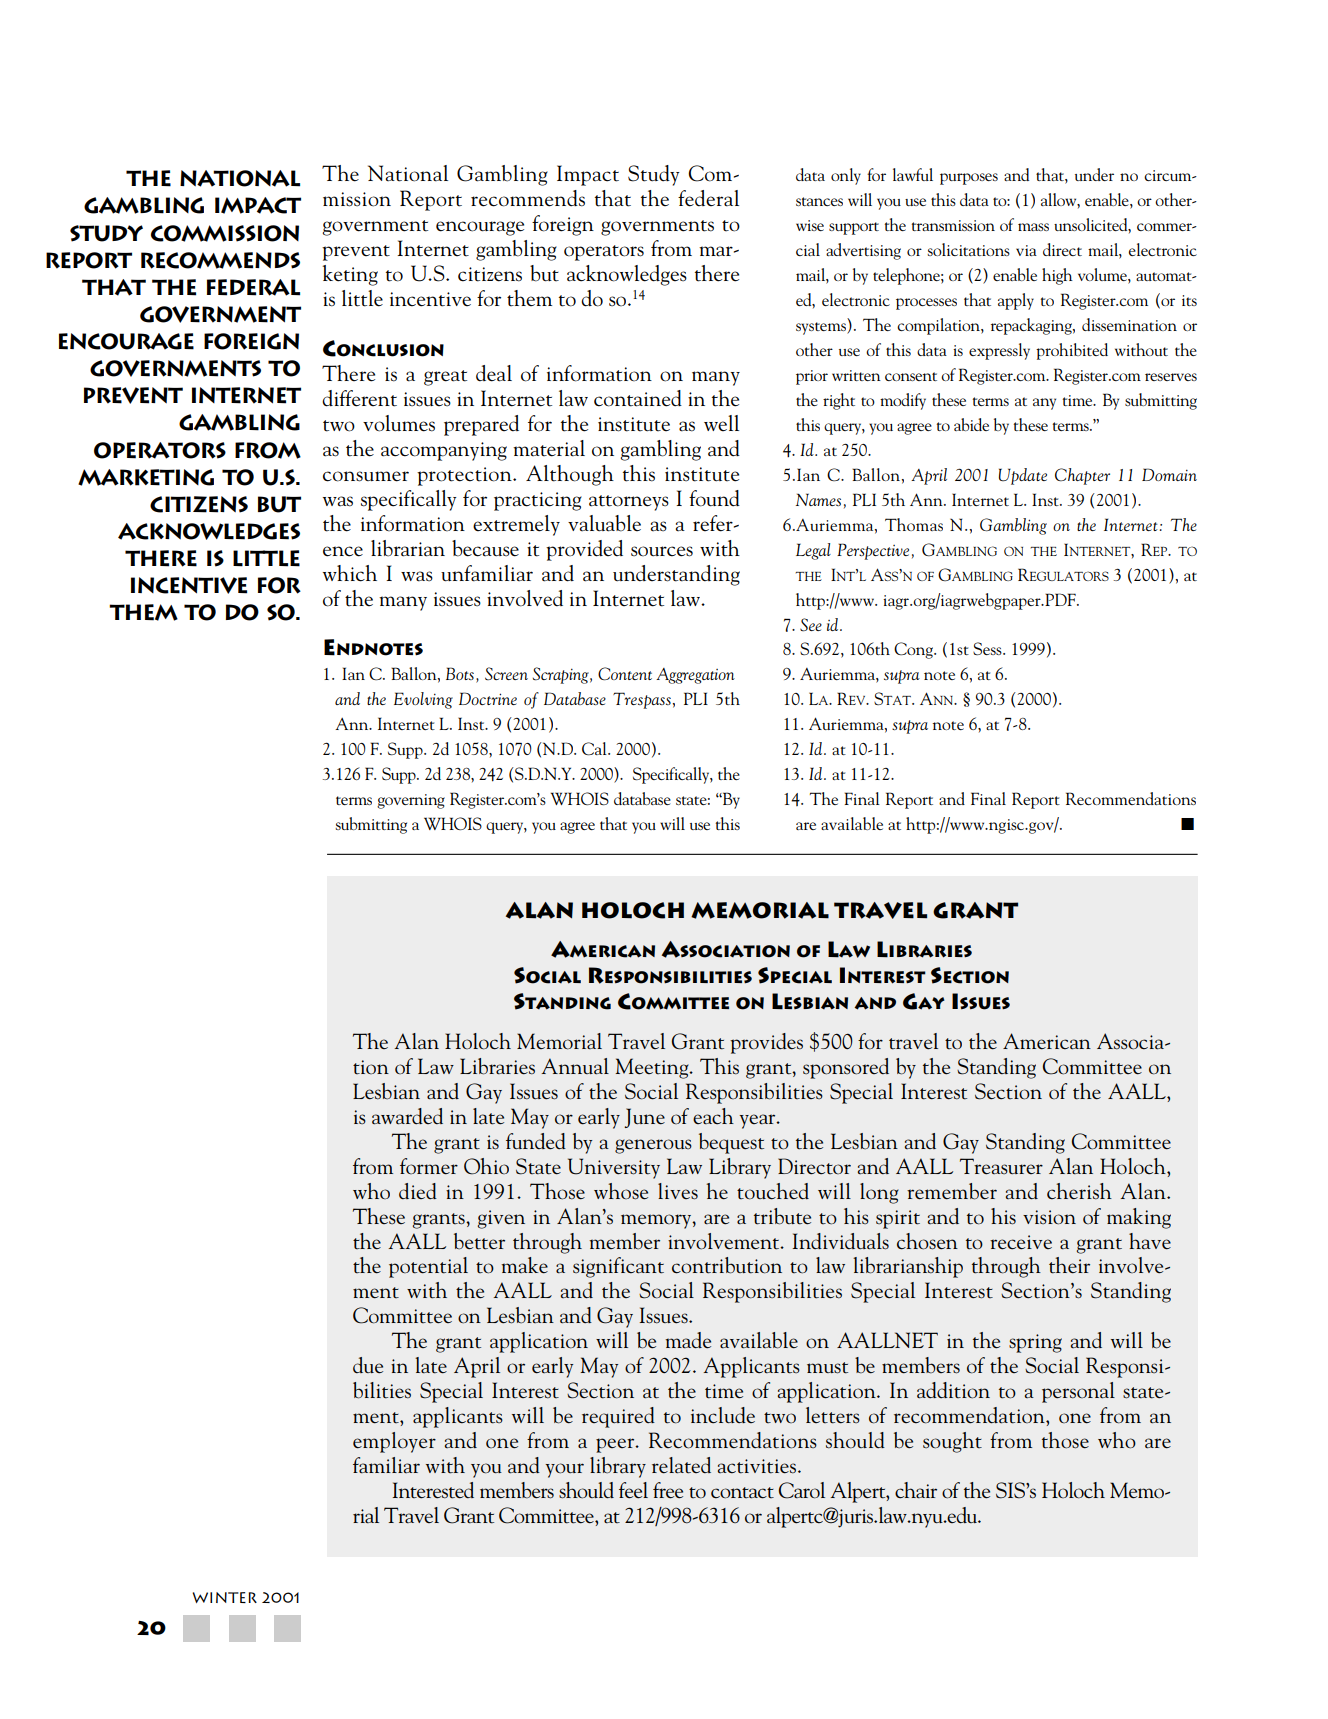 Image resolution: width=1328 pixels, height=1719 pixels. I want to click on contact, so click(742, 1493).
